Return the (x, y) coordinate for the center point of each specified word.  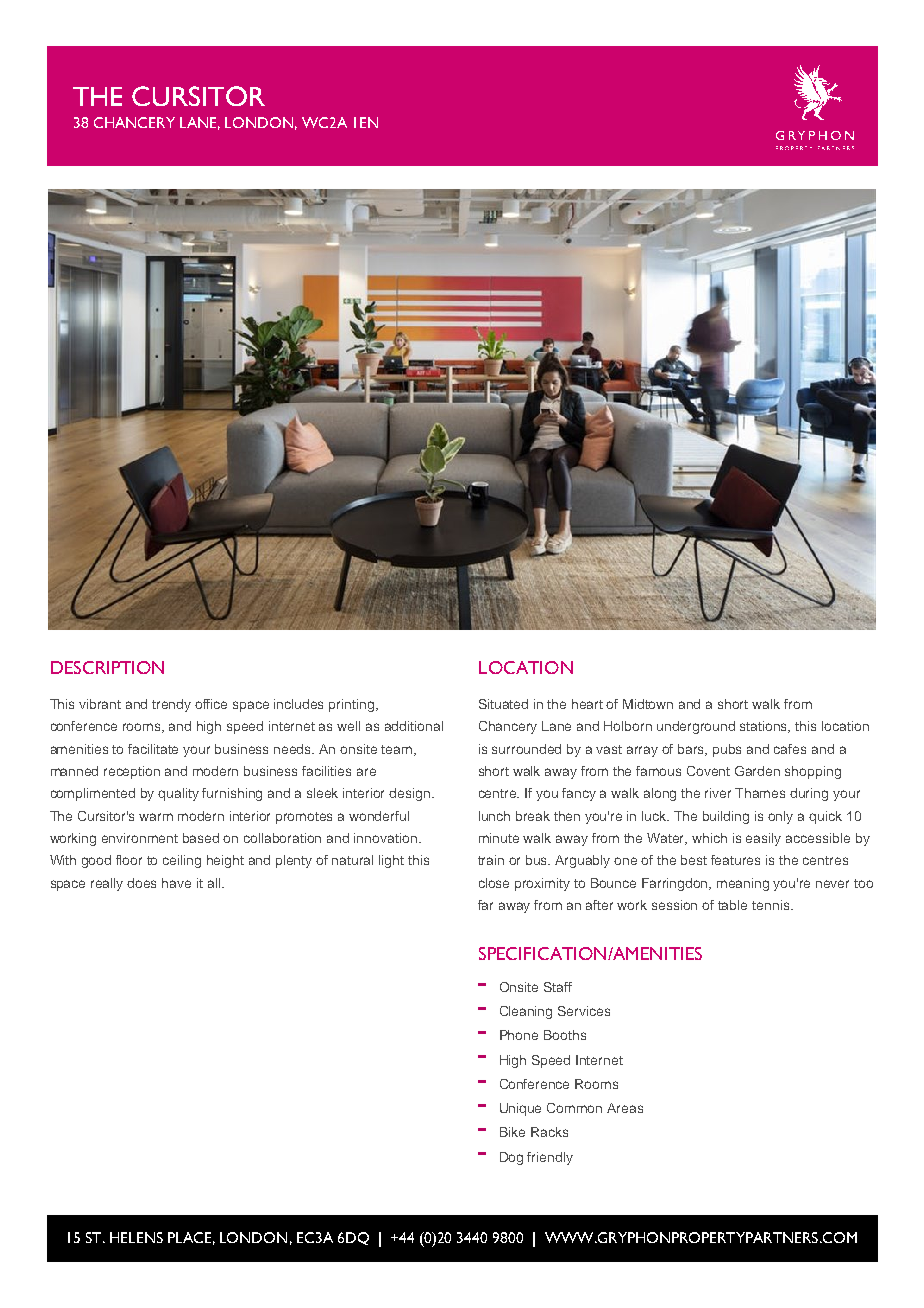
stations (765, 727)
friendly (550, 1158)
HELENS (136, 1237)
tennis (772, 905)
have (176, 883)
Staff (558, 987)
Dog (511, 1158)
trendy (171, 705)
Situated (503, 704)
